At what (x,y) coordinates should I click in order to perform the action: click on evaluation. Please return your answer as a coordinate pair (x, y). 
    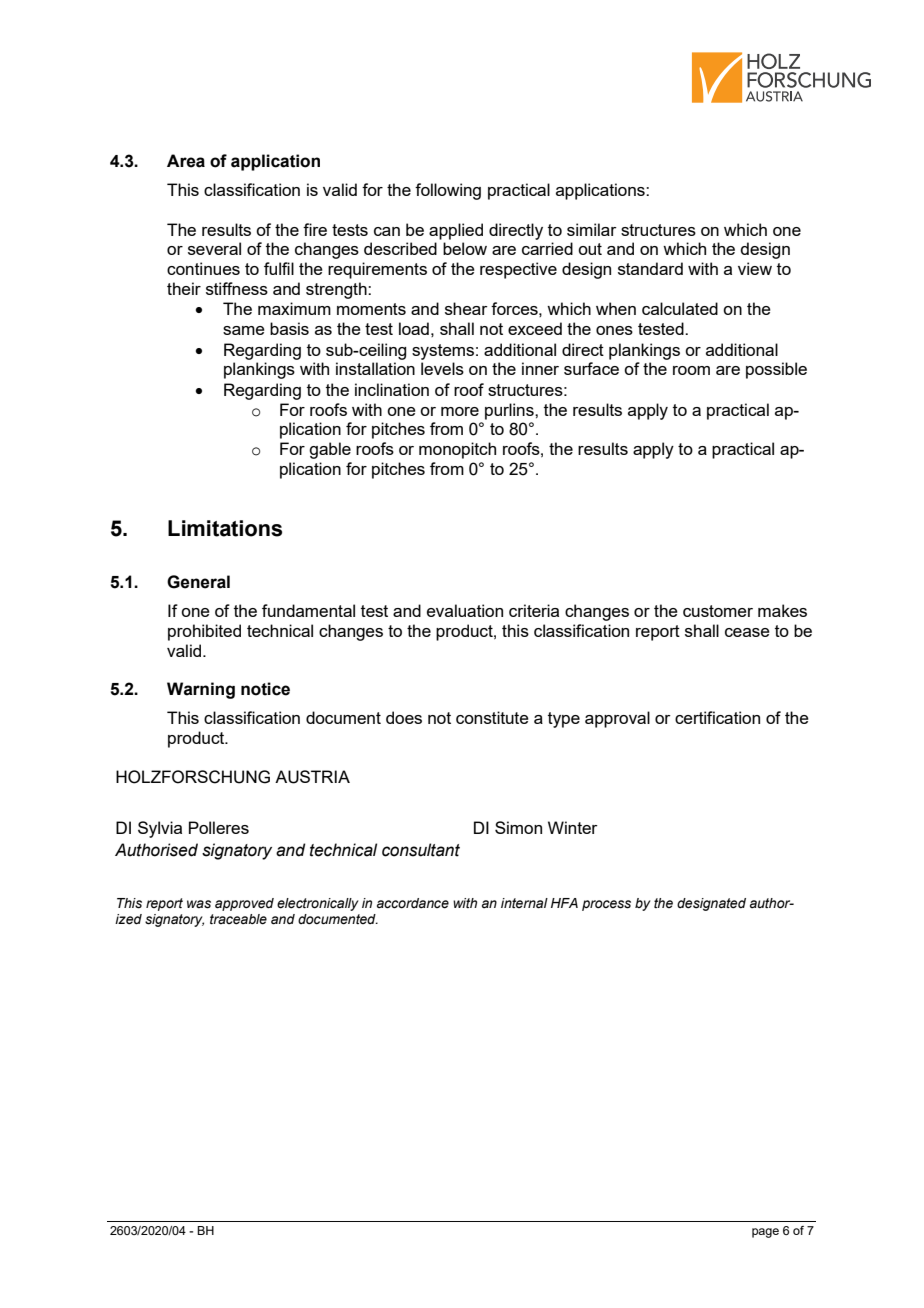
    Looking at the image, I should click on (465, 610).
